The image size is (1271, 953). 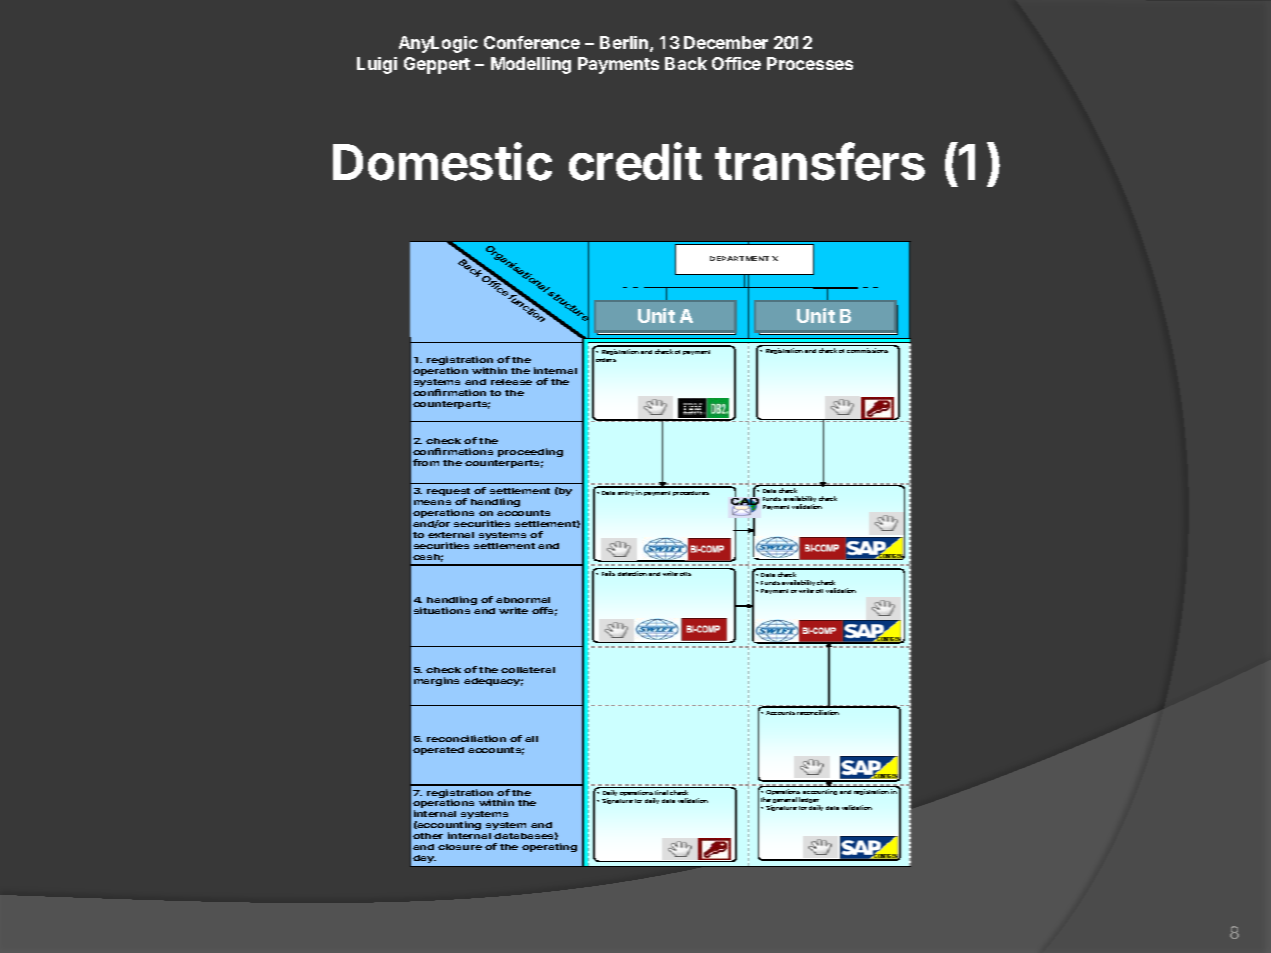 I want to click on detection, so click(x=632, y=573).
